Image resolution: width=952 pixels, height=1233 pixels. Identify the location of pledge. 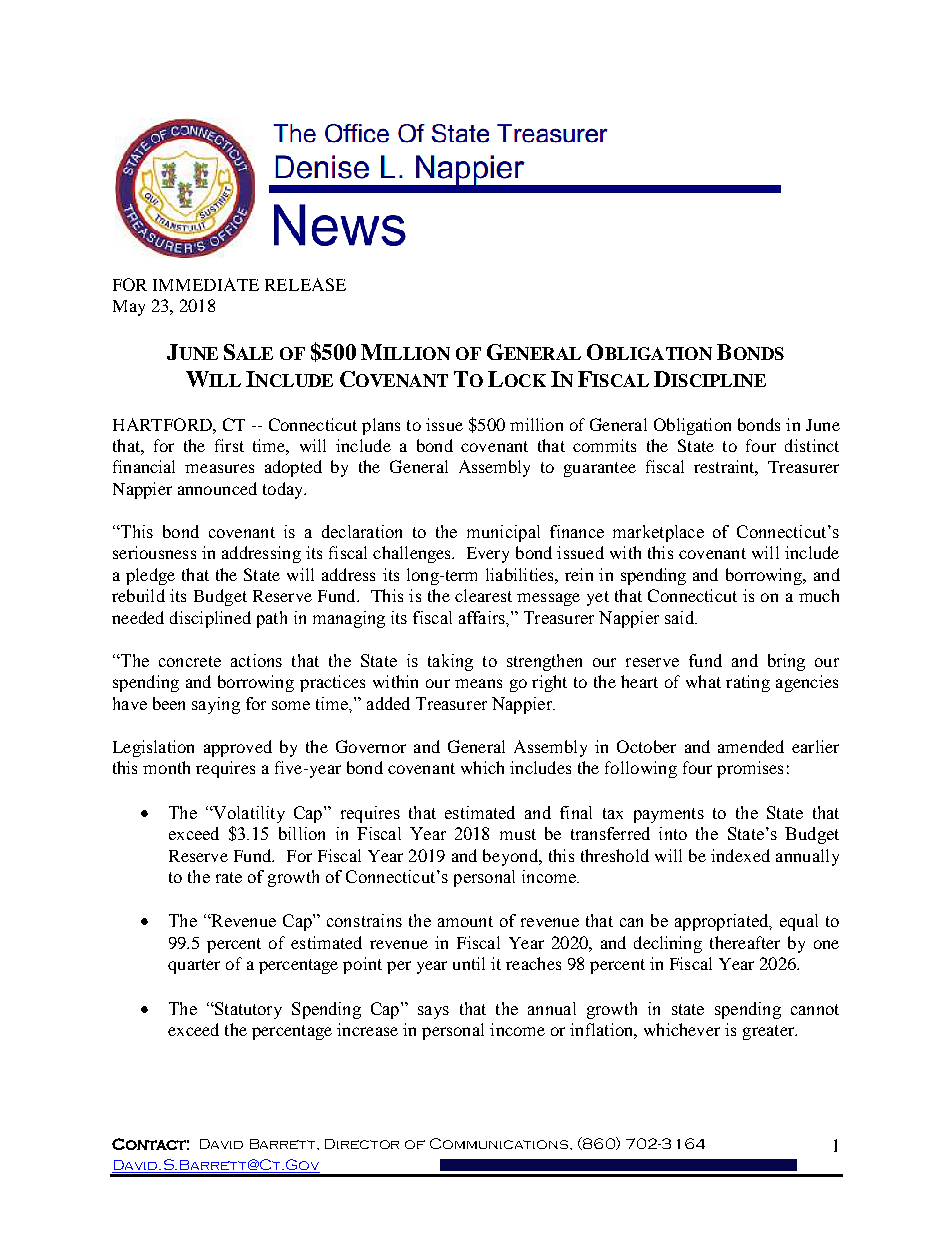
(150, 576).
